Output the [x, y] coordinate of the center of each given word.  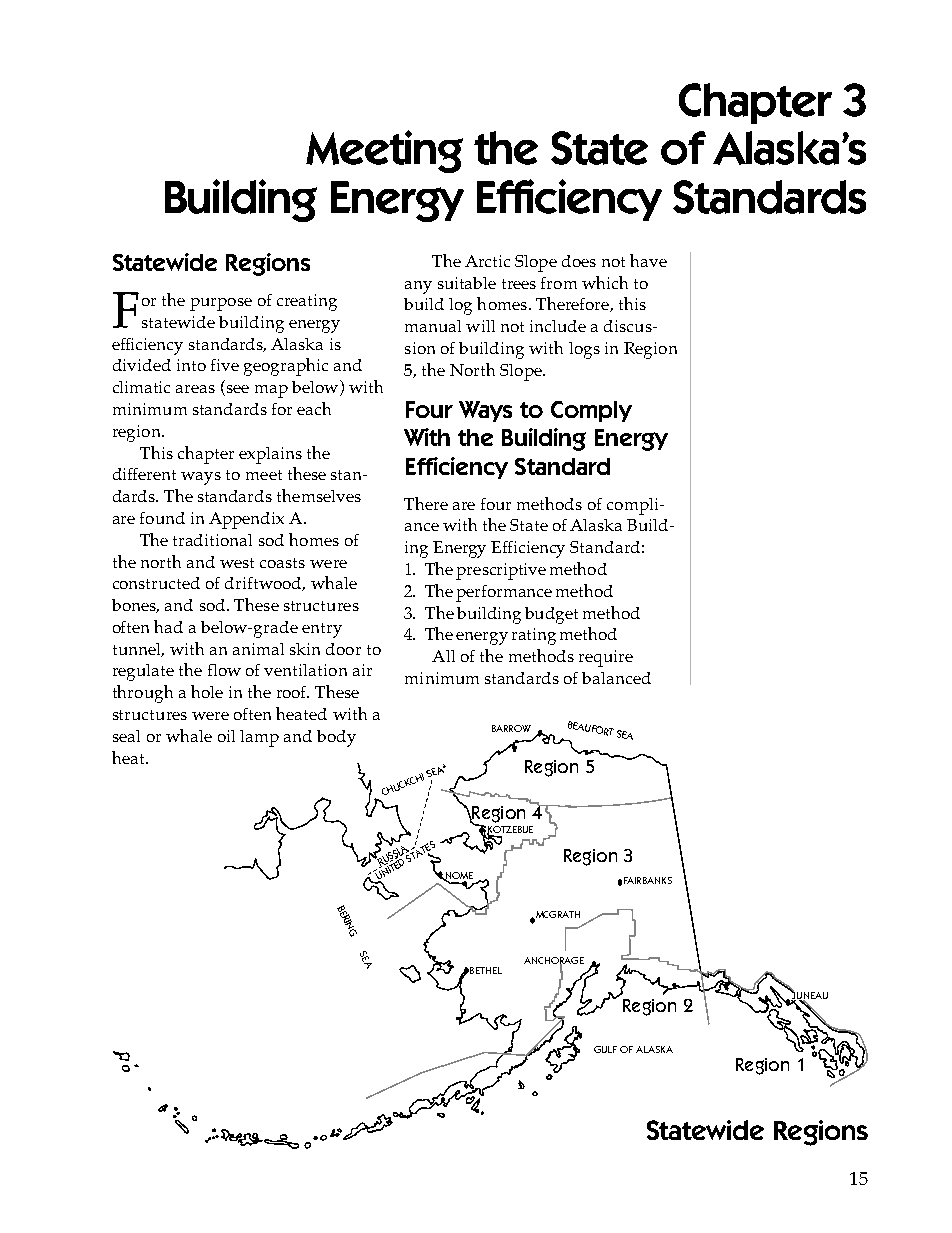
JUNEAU [809, 996]
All [443, 656]
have [648, 260]
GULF [605, 1049]
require [606, 658]
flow [224, 670]
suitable [467, 283]
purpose [221, 304]
